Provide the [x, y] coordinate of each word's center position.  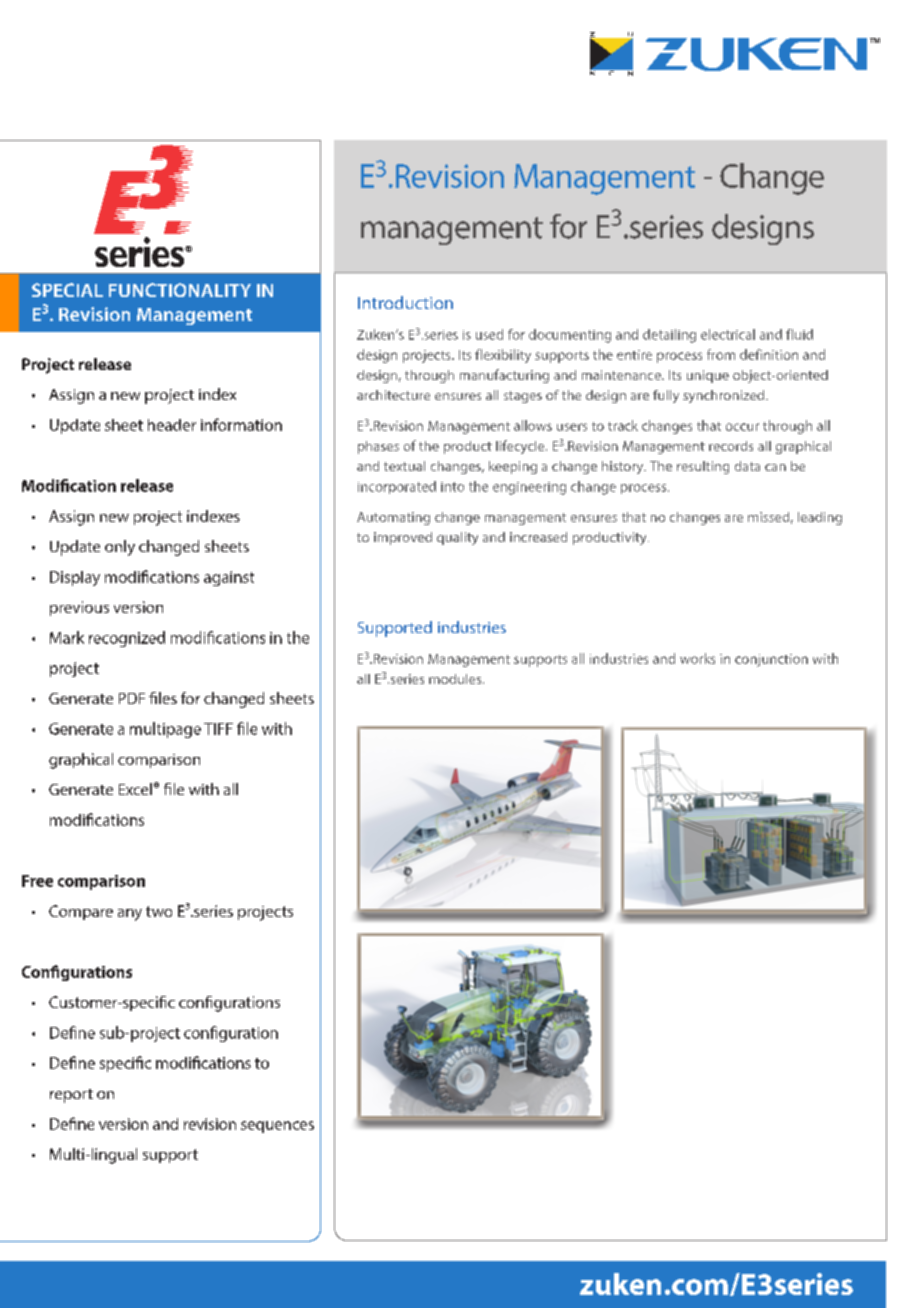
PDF [132, 698]
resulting [703, 467]
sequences [277, 1127]
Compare [81, 912]
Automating [393, 518]
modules [456, 679]
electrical [728, 334]
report [71, 1096]
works [697, 658]
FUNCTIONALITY [180, 290]
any [130, 915]
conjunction [771, 660]
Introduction [405, 302]
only [120, 548]
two [159, 911]
